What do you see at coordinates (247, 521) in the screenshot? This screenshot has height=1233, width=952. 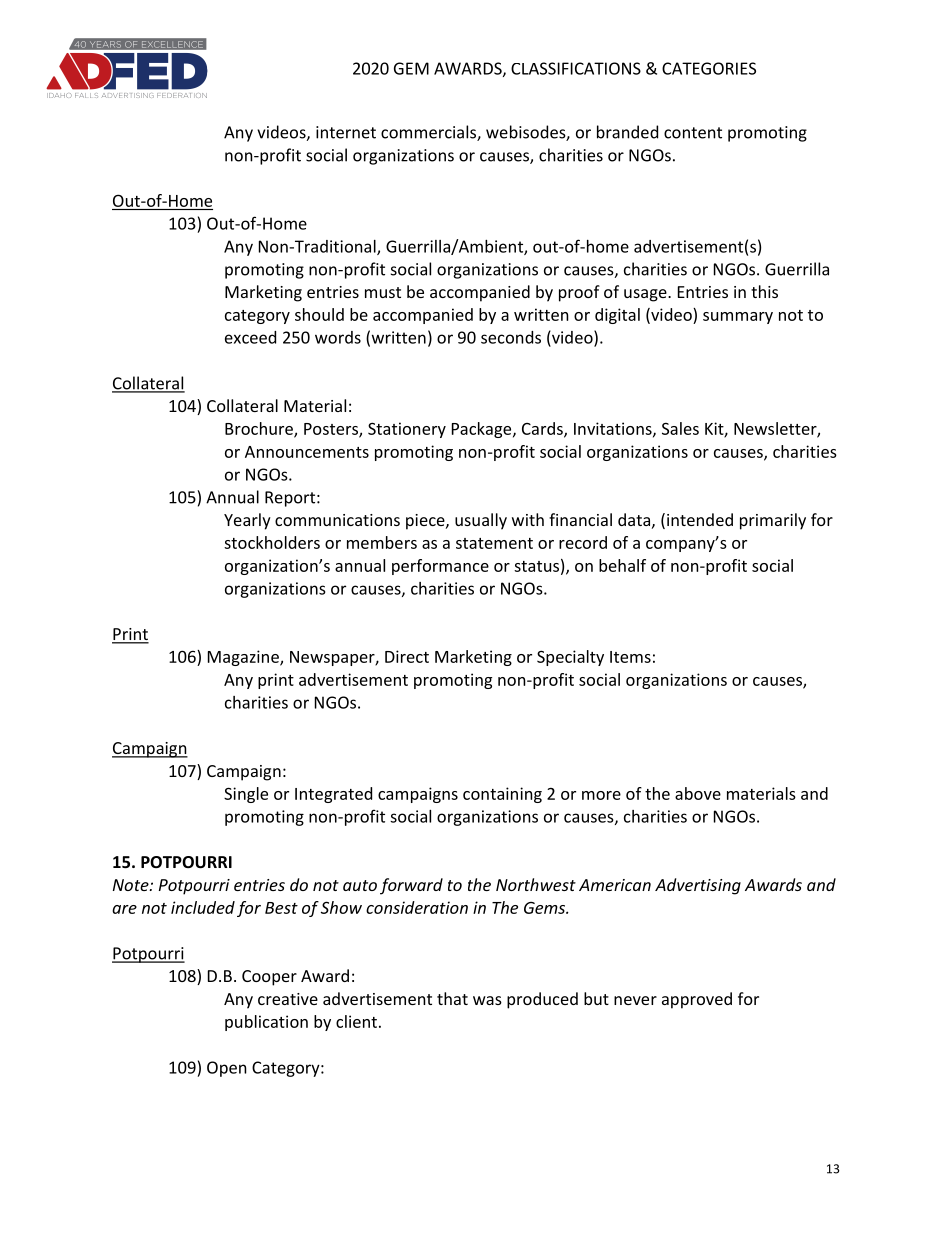 I see `Yearly` at bounding box center [247, 521].
